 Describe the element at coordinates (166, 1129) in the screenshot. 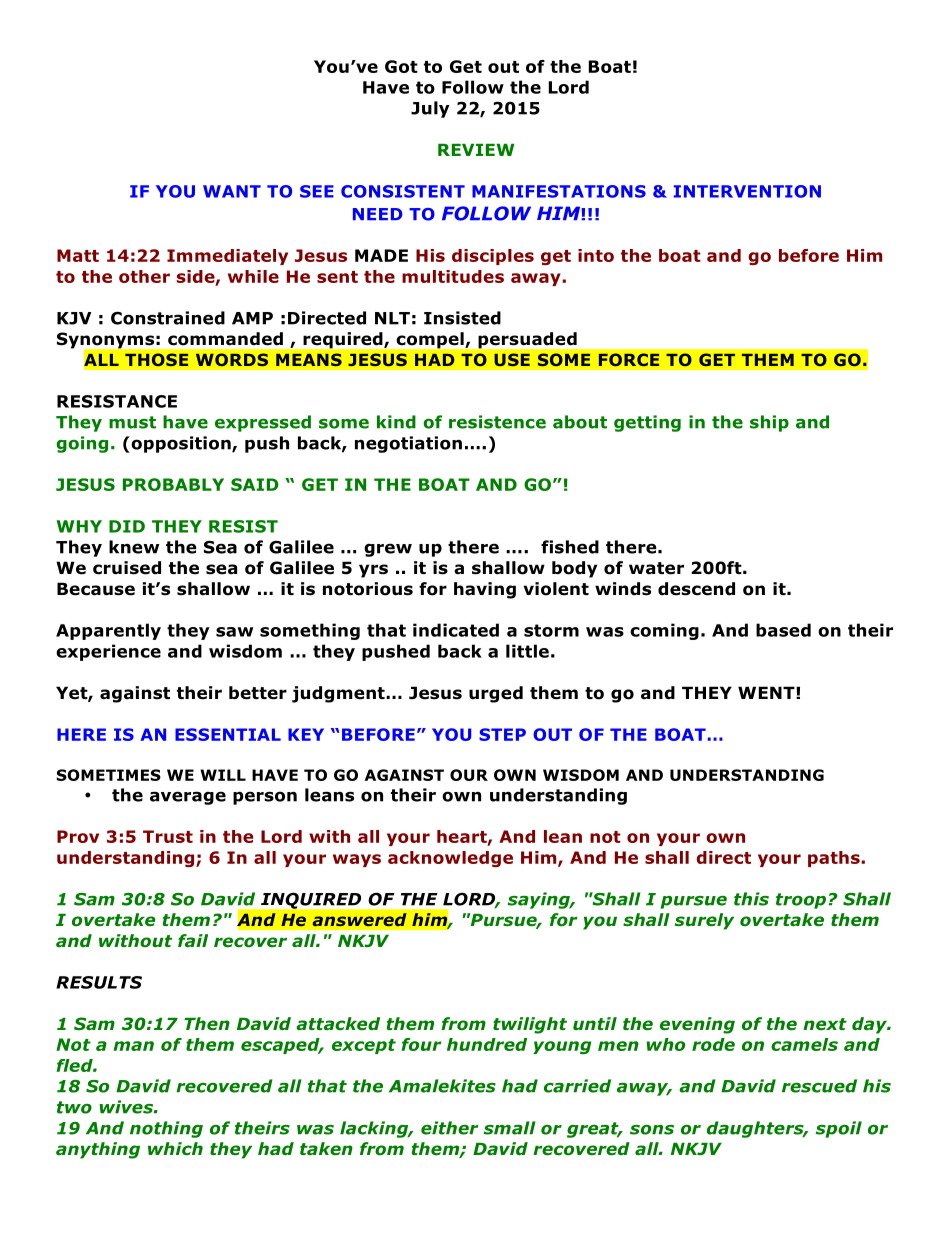

I see `nothing` at that location.
